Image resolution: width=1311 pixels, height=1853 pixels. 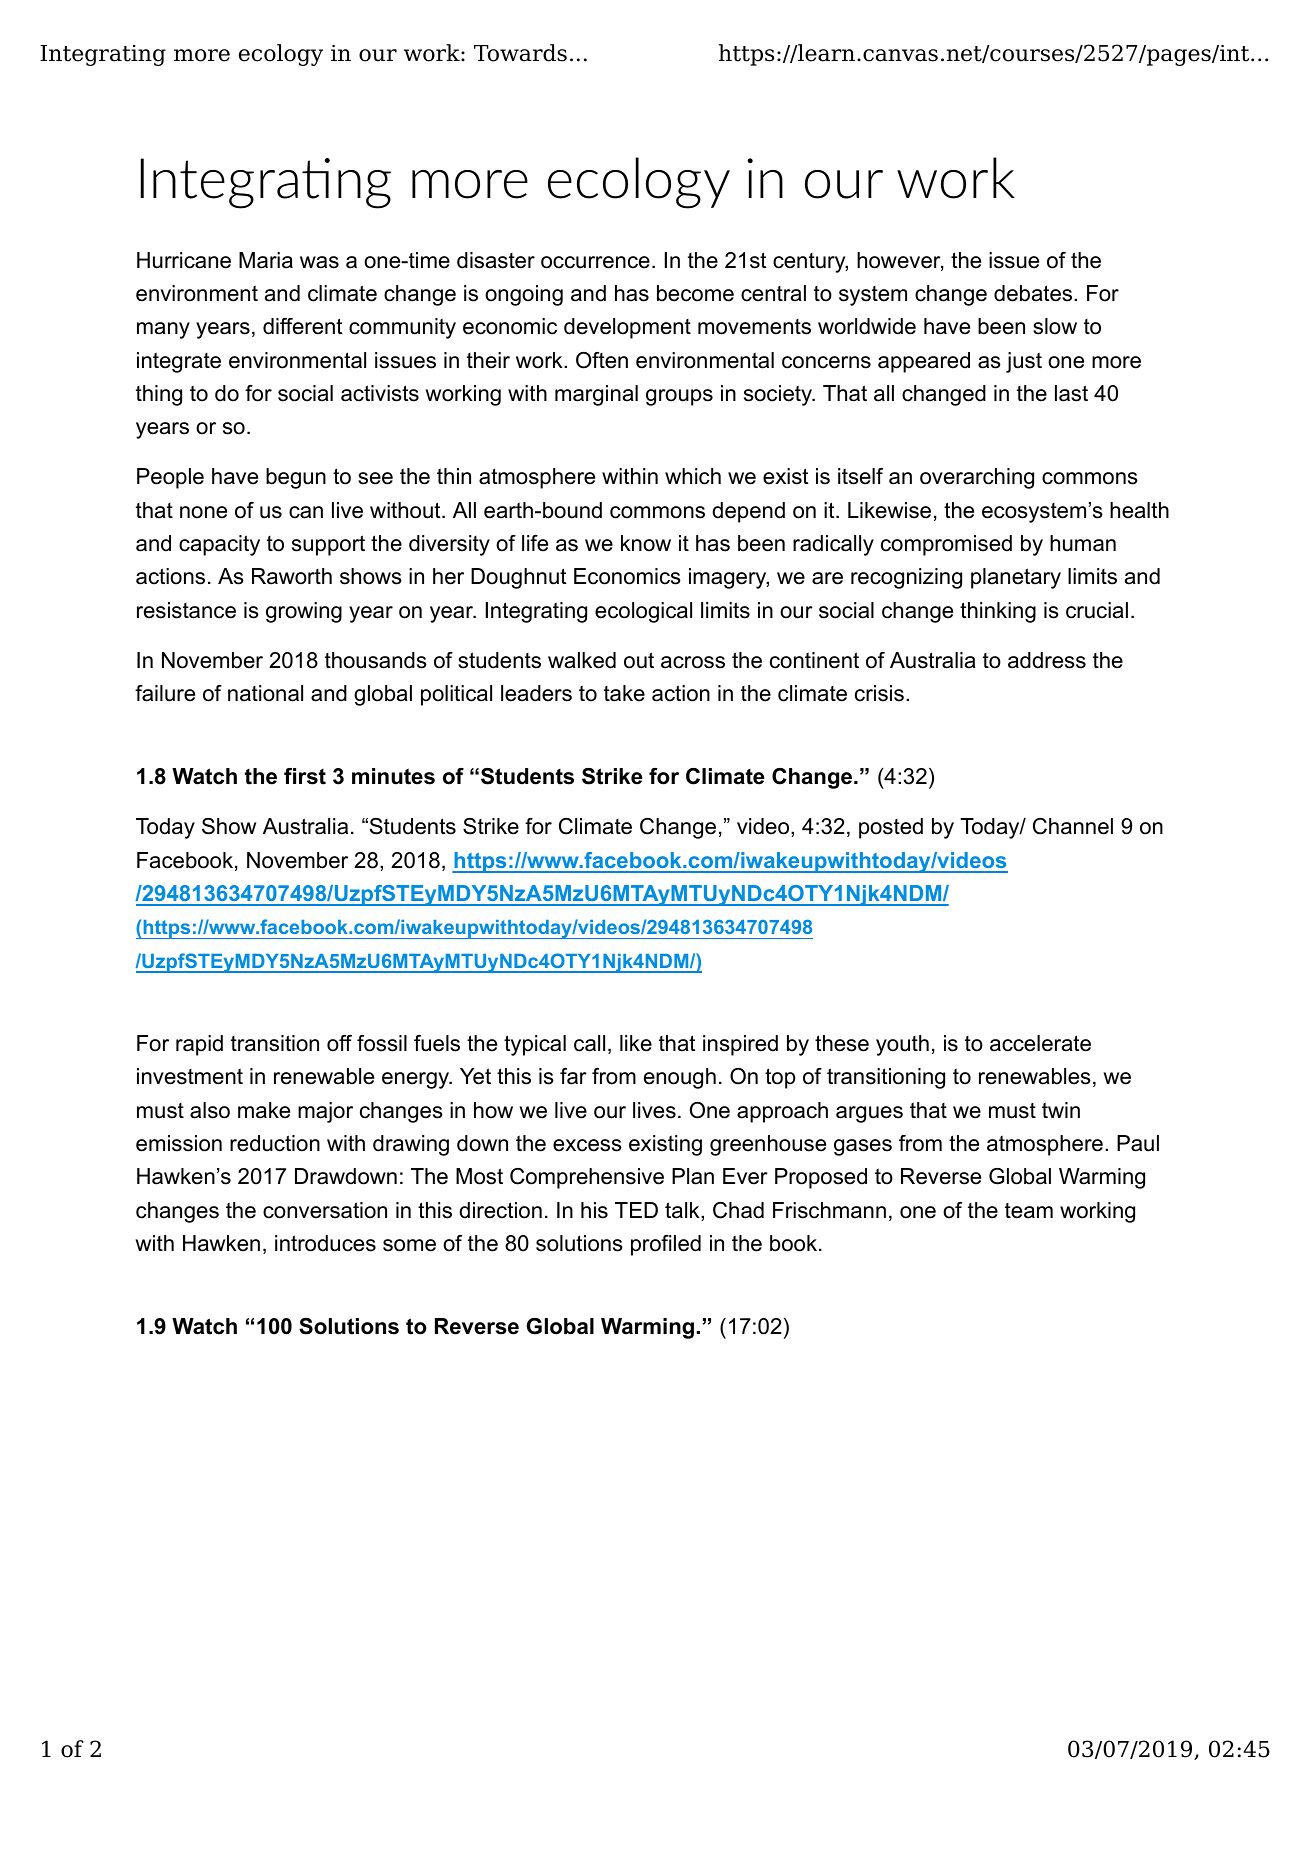 I want to click on growing, so click(x=304, y=612).
